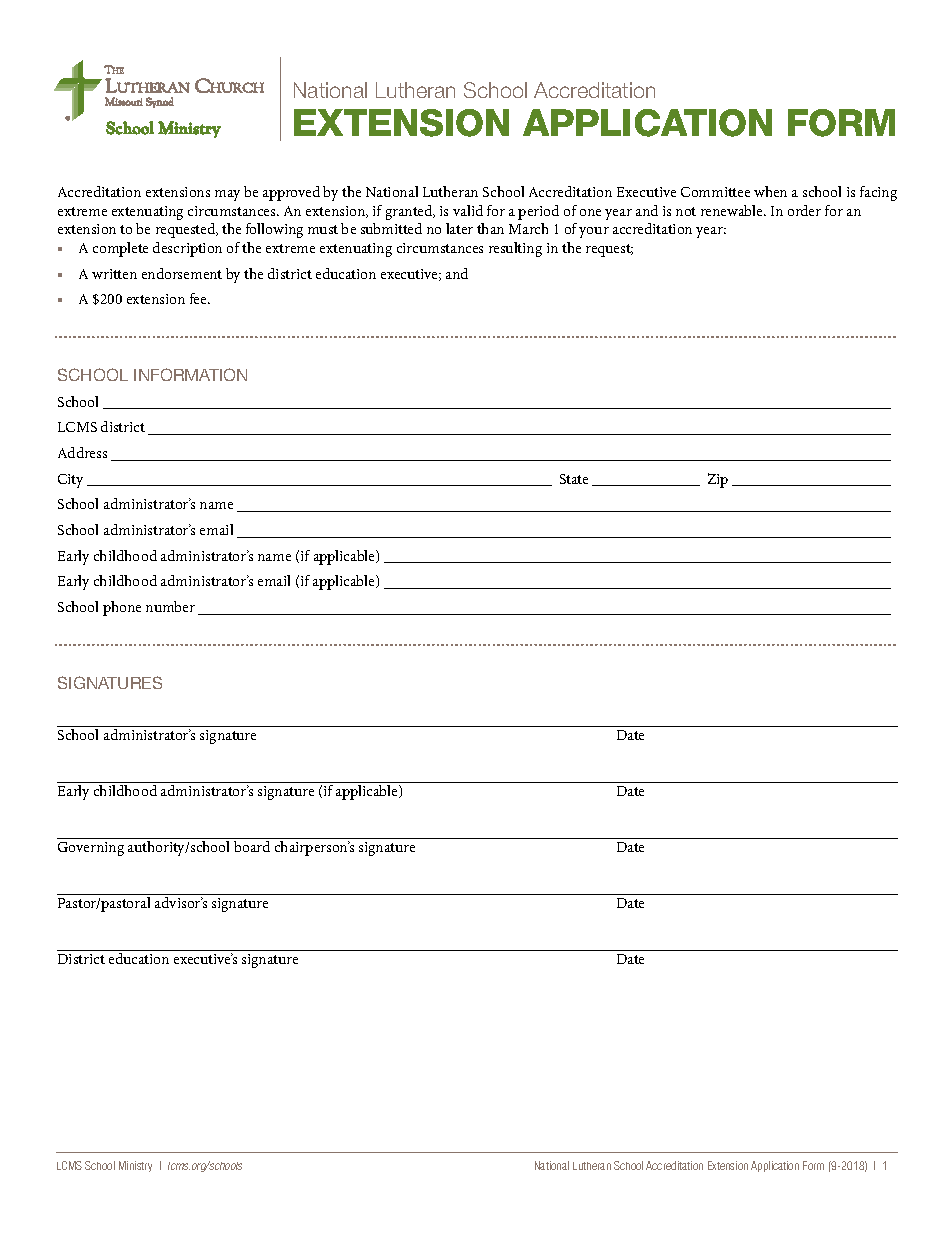 The width and height of the screenshot is (952, 1233). Describe the element at coordinates (187, 249) in the screenshot. I see `description` at that location.
